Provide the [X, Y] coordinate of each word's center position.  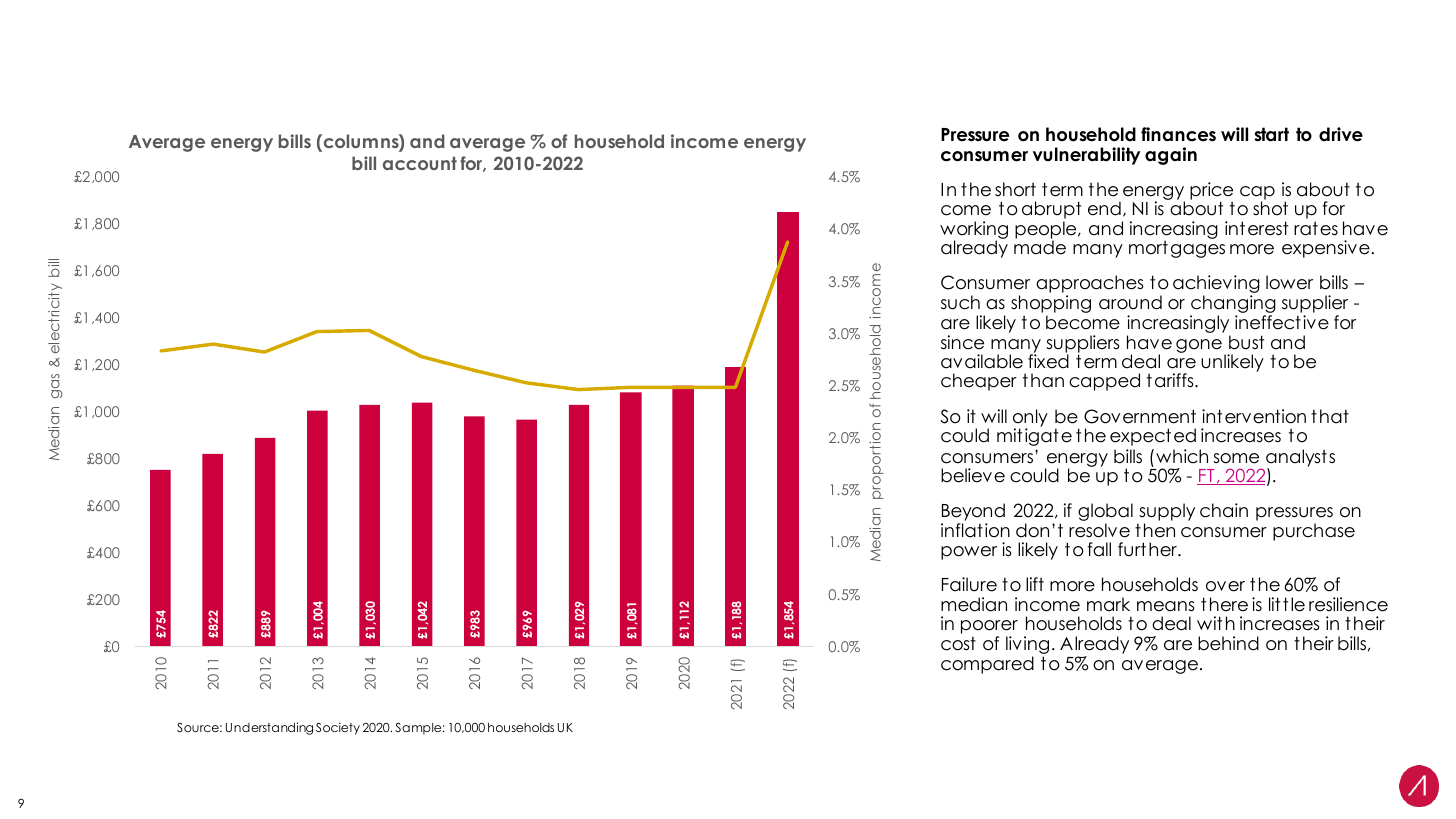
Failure [969, 584]
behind [1228, 643]
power [969, 553]
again [1171, 156]
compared [987, 665]
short [1015, 189]
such [960, 302]
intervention [1254, 416]
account [420, 163]
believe [973, 475]
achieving [1216, 285]
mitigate [1034, 436]
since [962, 342]
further [1148, 549]
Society [338, 728]
